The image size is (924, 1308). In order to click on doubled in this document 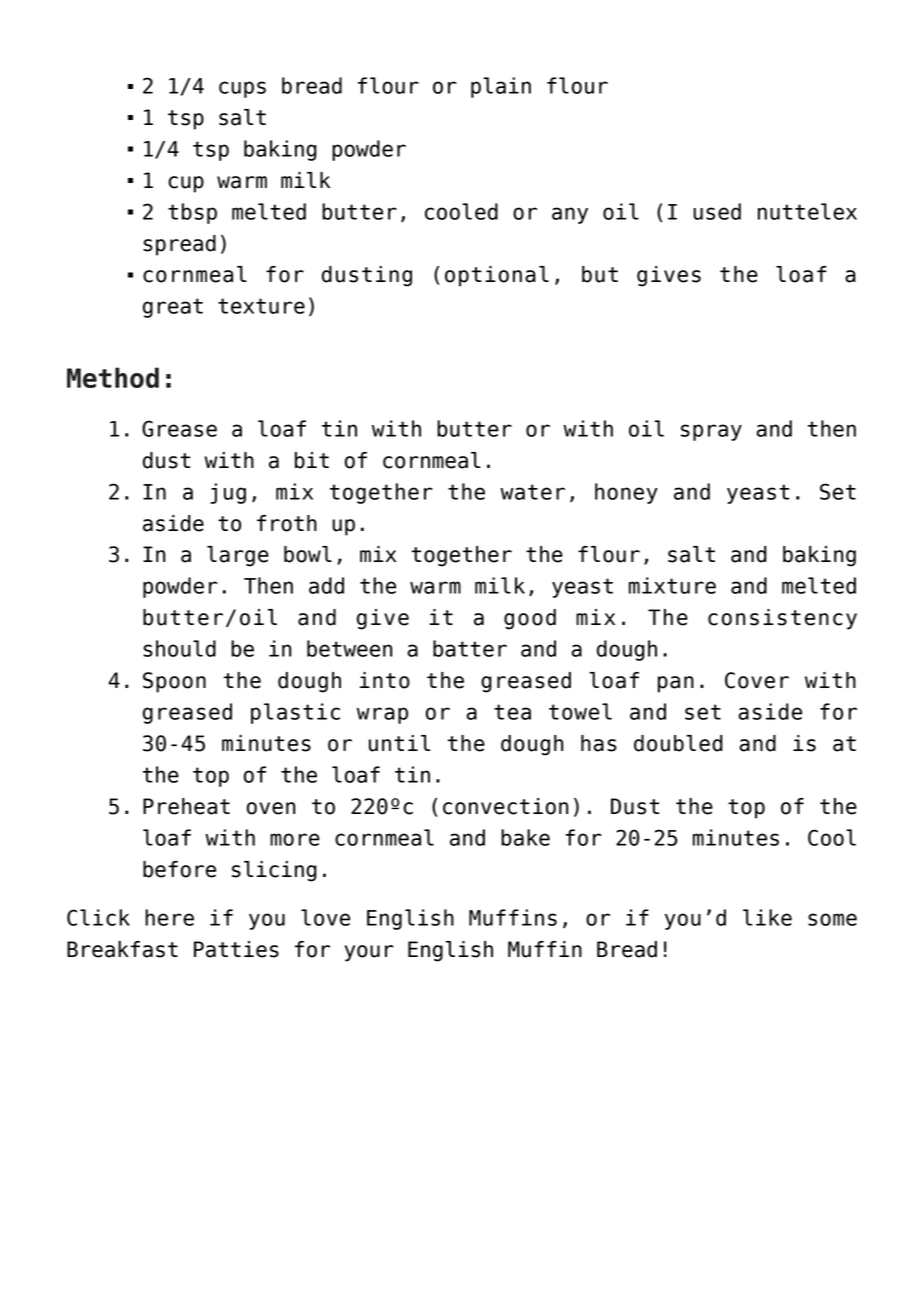, I will do `click(678, 743)`.
